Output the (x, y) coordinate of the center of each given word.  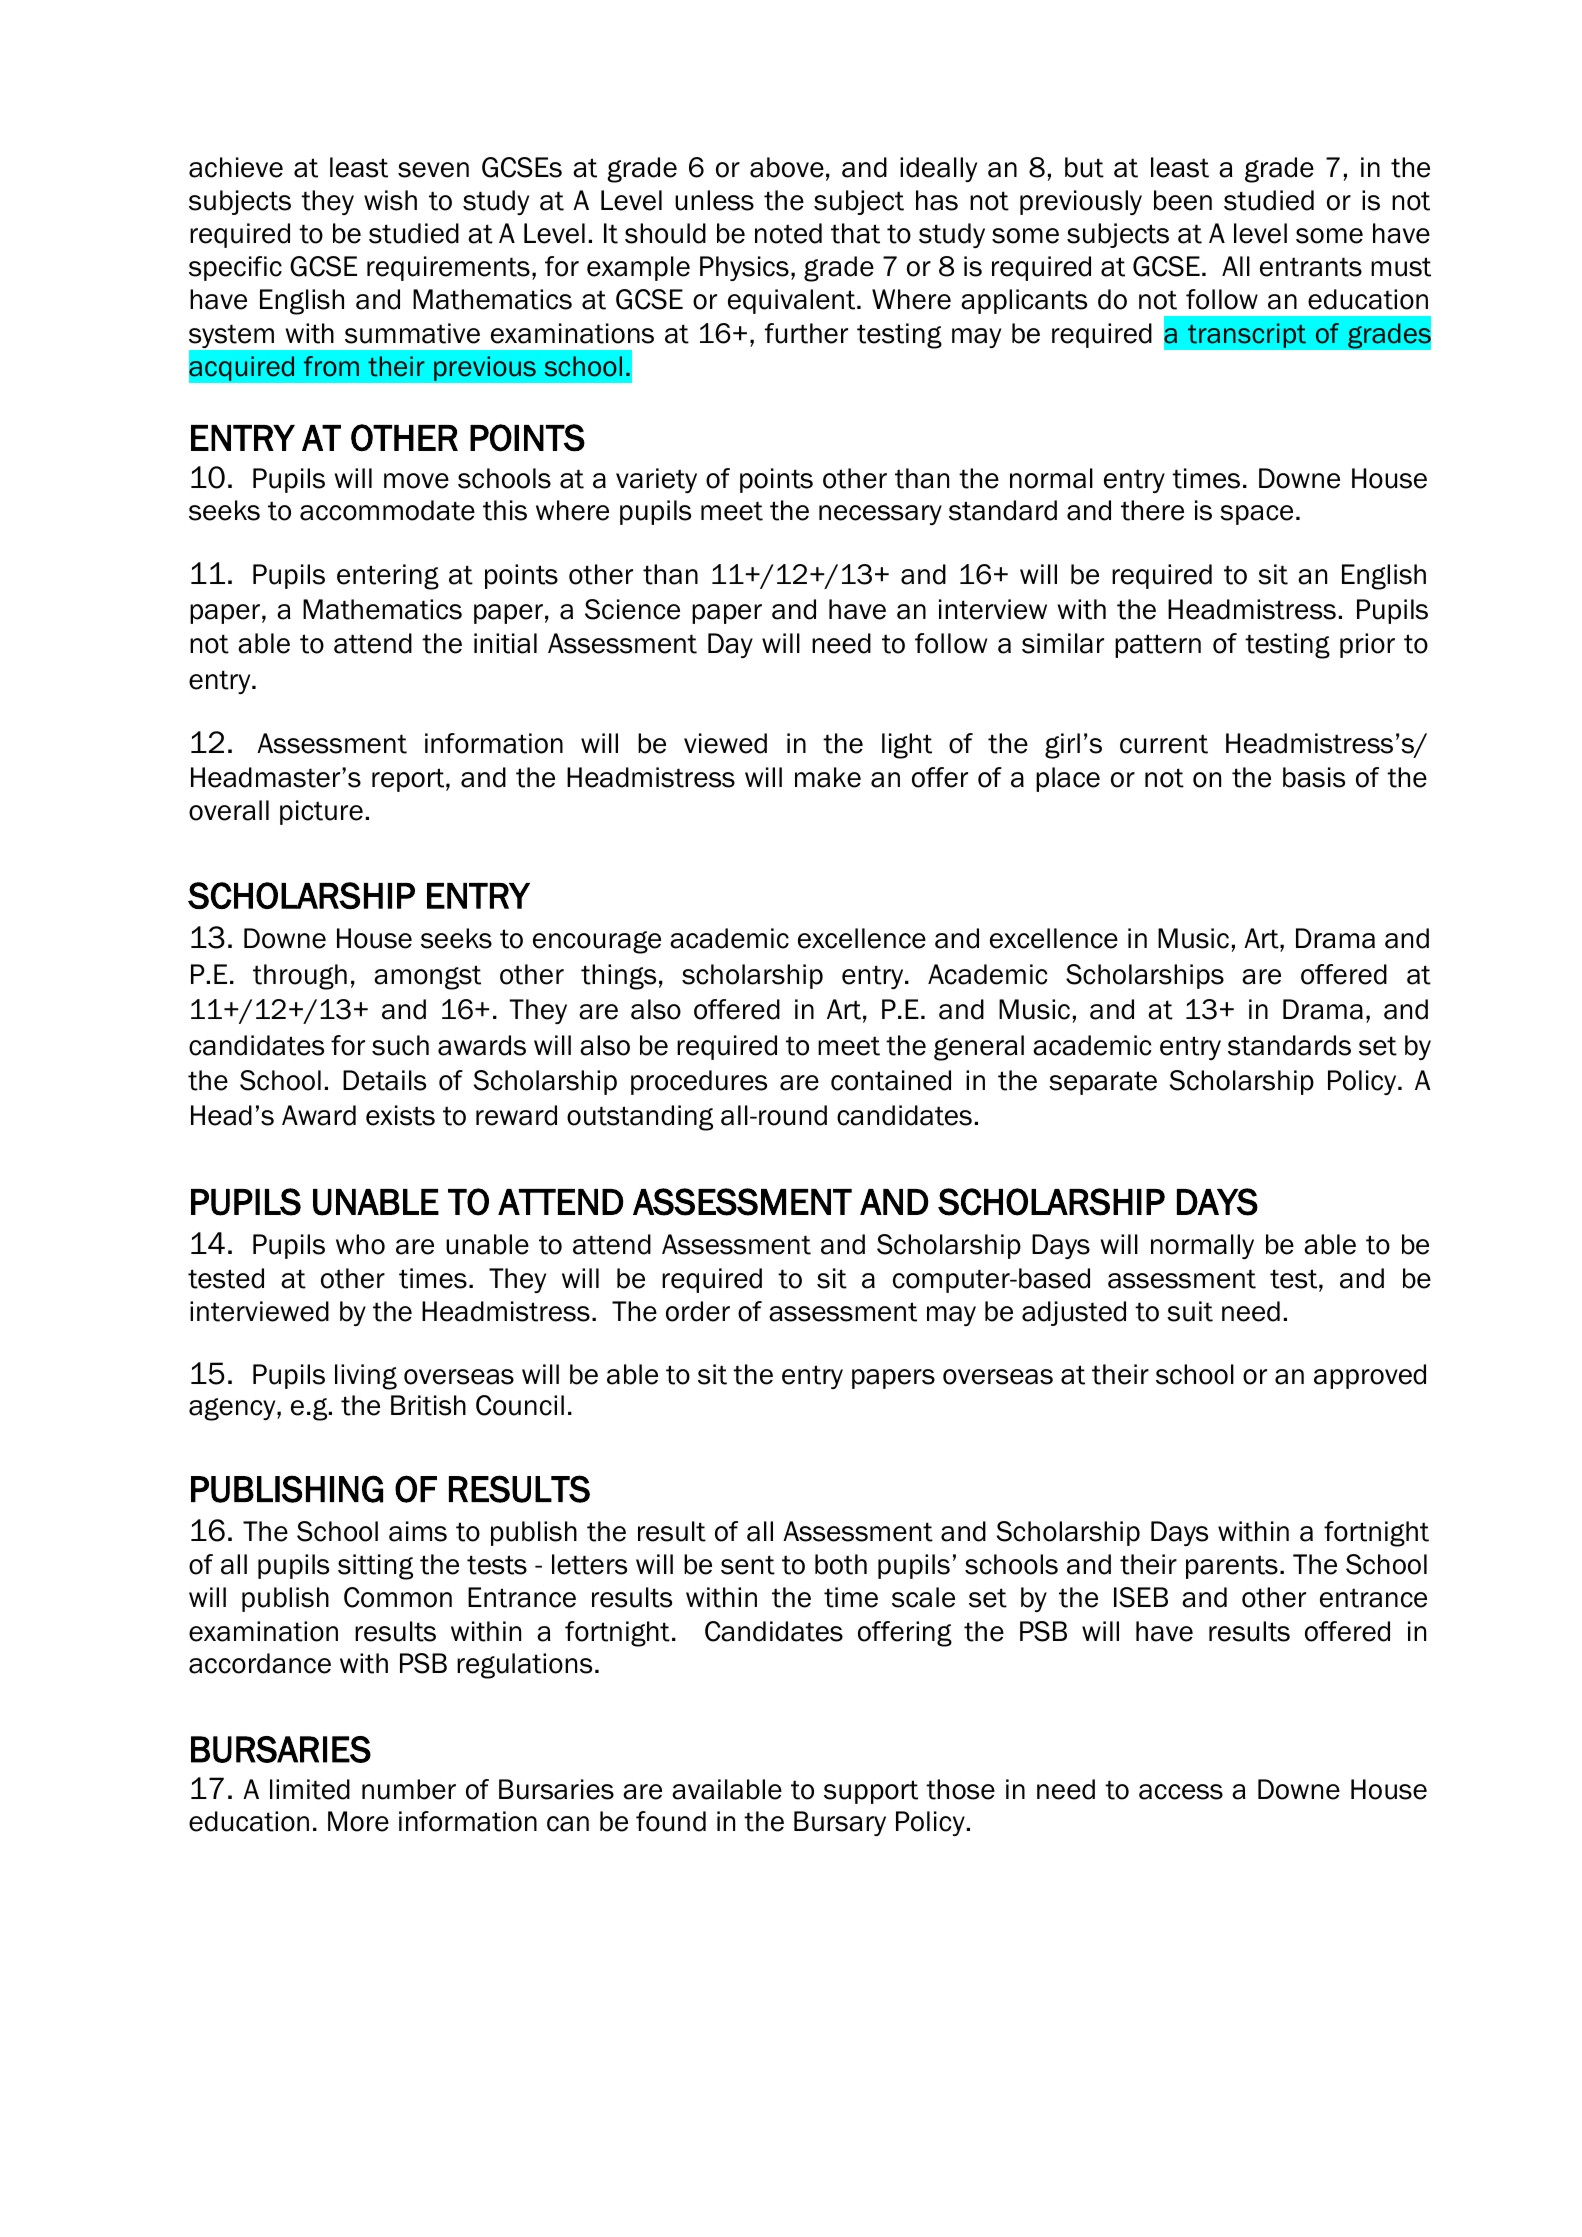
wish (390, 200)
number (409, 1789)
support (871, 1792)
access (1181, 1792)
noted (788, 233)
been (1183, 200)
